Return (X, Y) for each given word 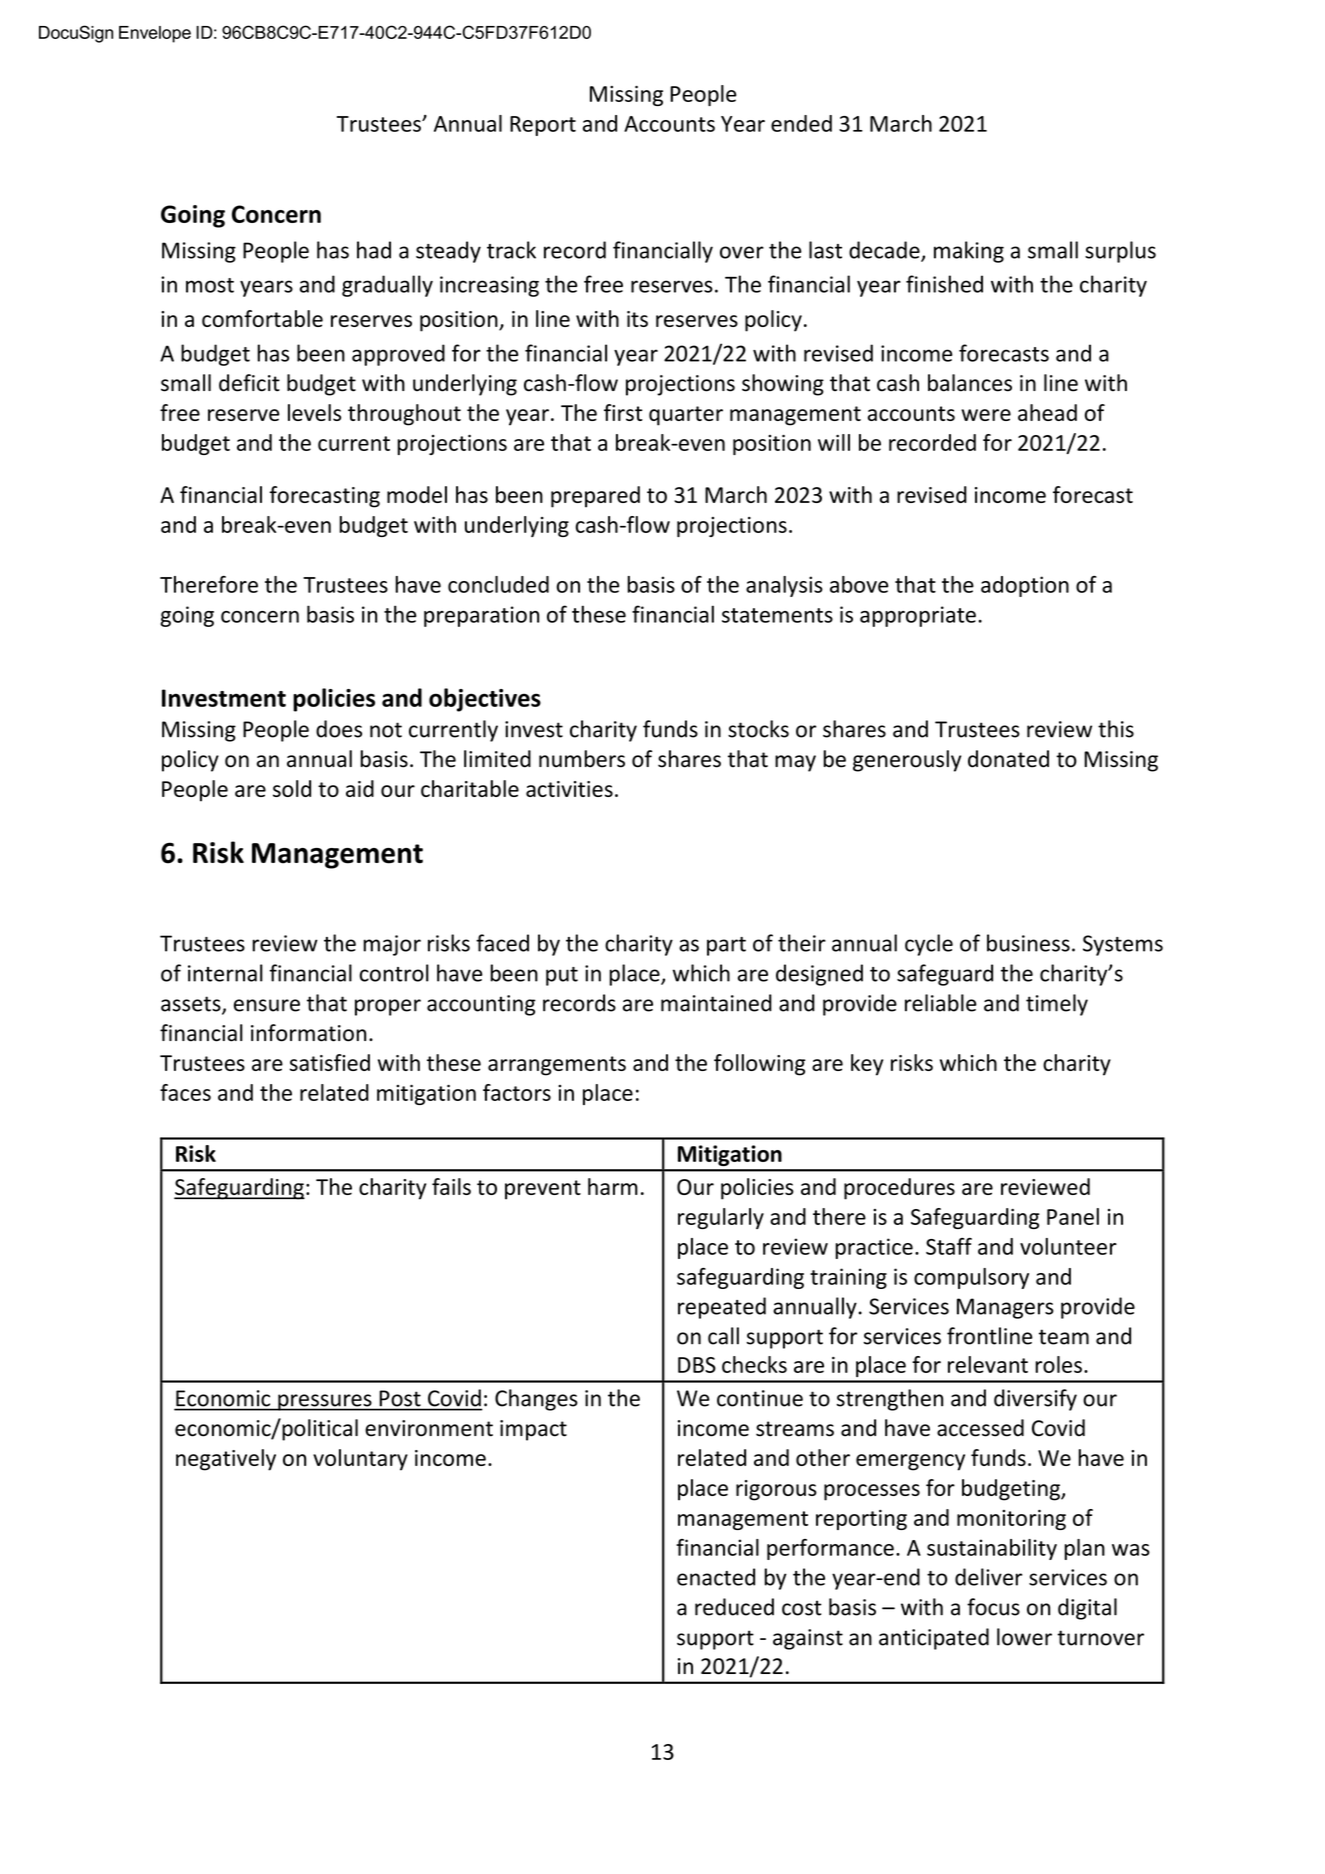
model (417, 494)
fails (451, 1186)
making (969, 252)
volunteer (1068, 1246)
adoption (1025, 586)
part (726, 946)
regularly (721, 1218)
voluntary (360, 1460)
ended (801, 123)
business (1028, 943)
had (374, 250)
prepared (595, 497)
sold (292, 788)
